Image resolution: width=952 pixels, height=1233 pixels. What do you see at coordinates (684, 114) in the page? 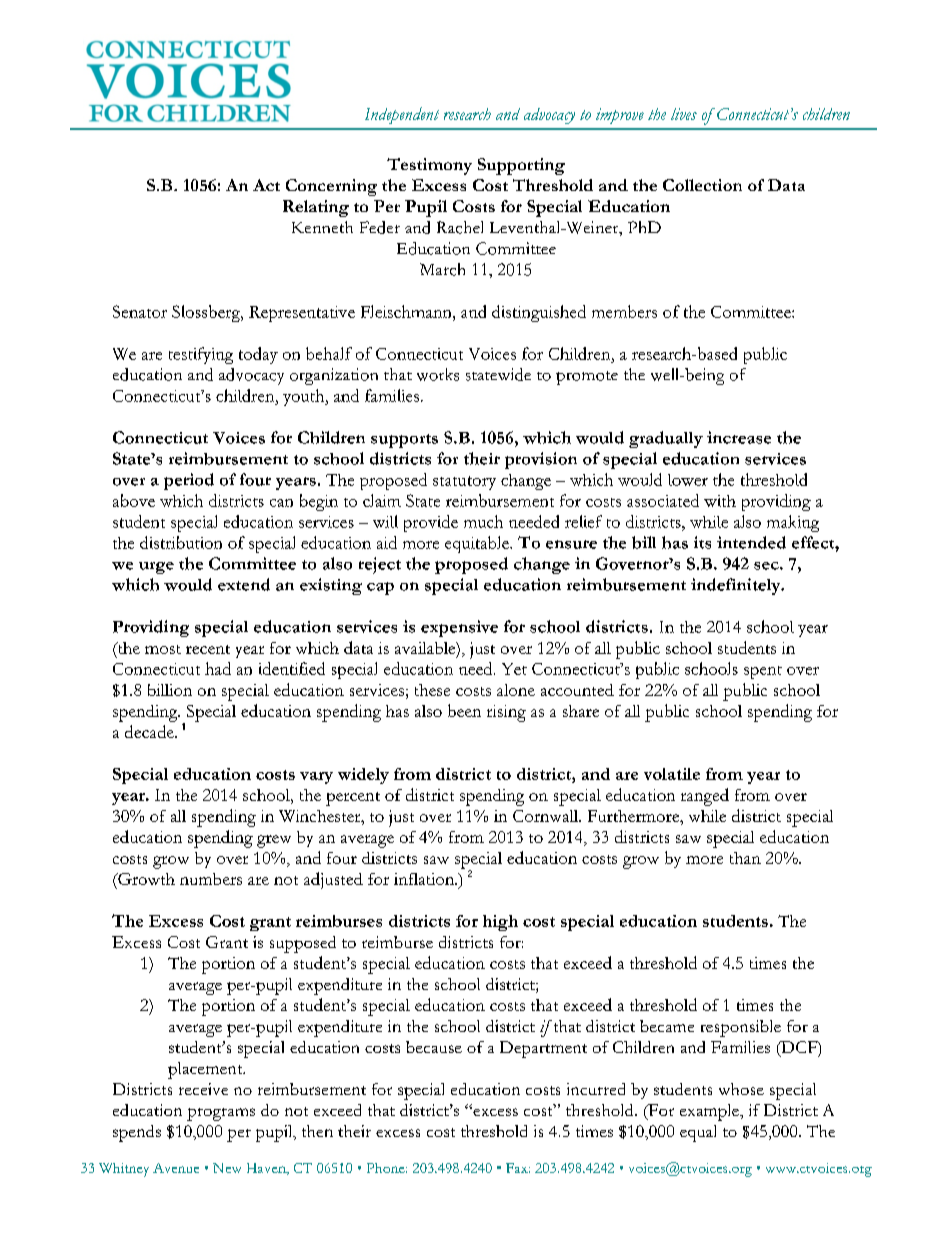
I see `lives` at bounding box center [684, 114].
